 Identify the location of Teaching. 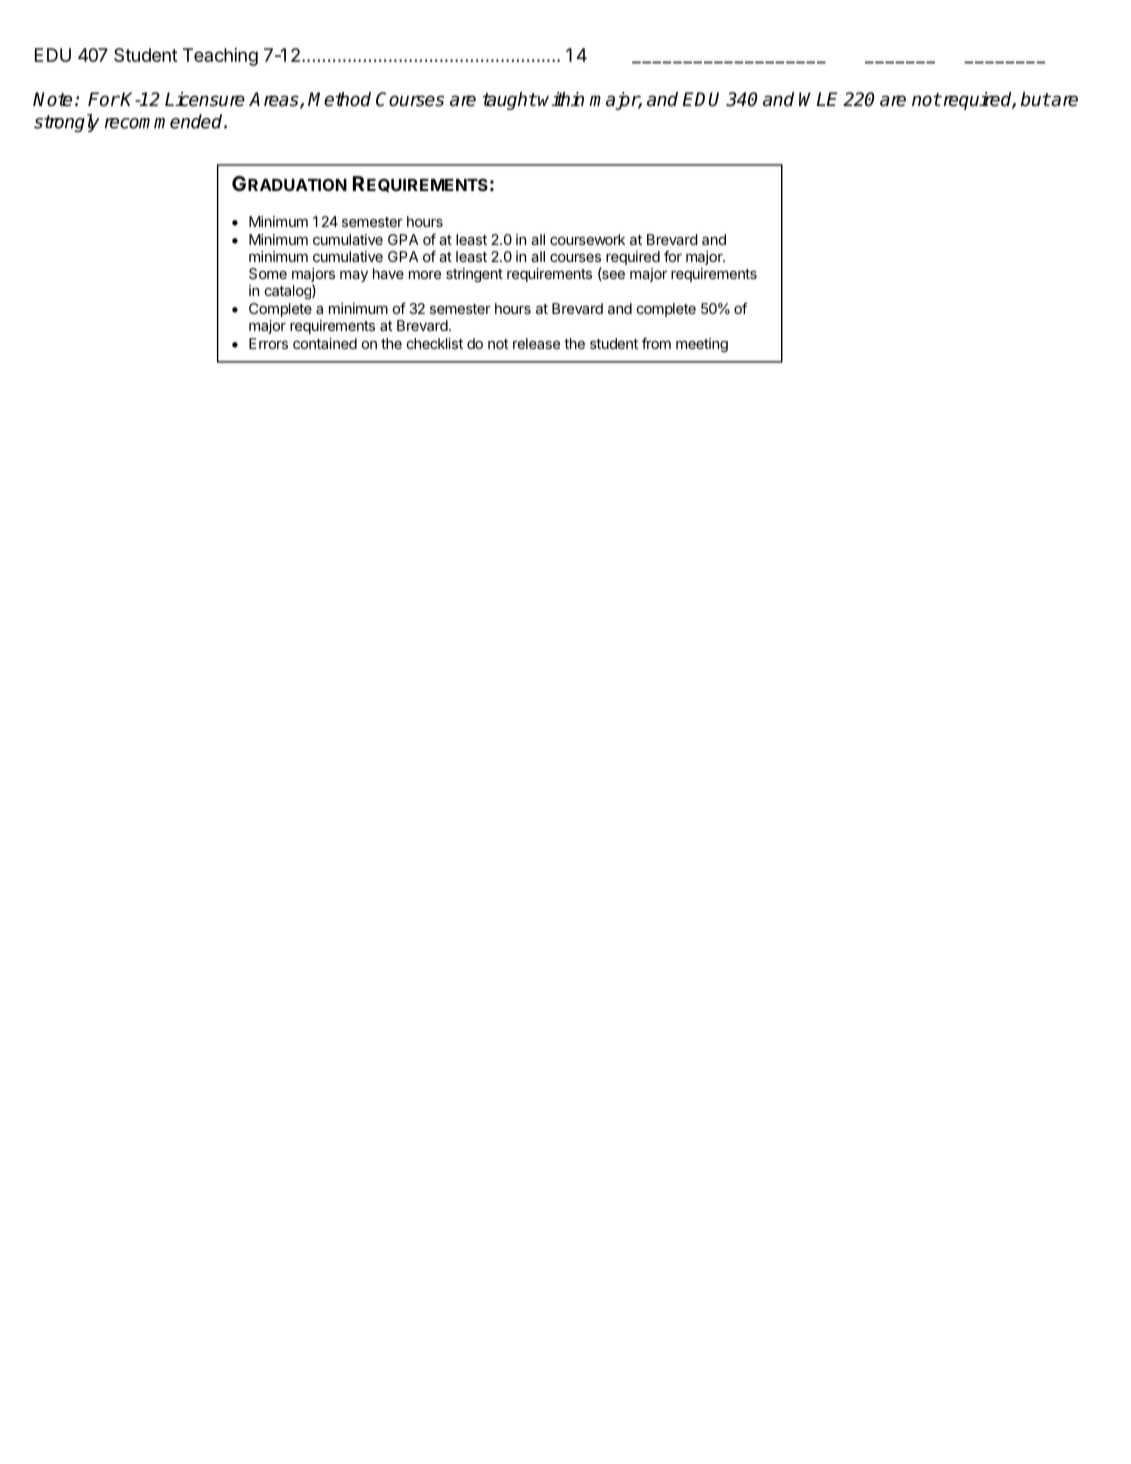
(220, 57).
